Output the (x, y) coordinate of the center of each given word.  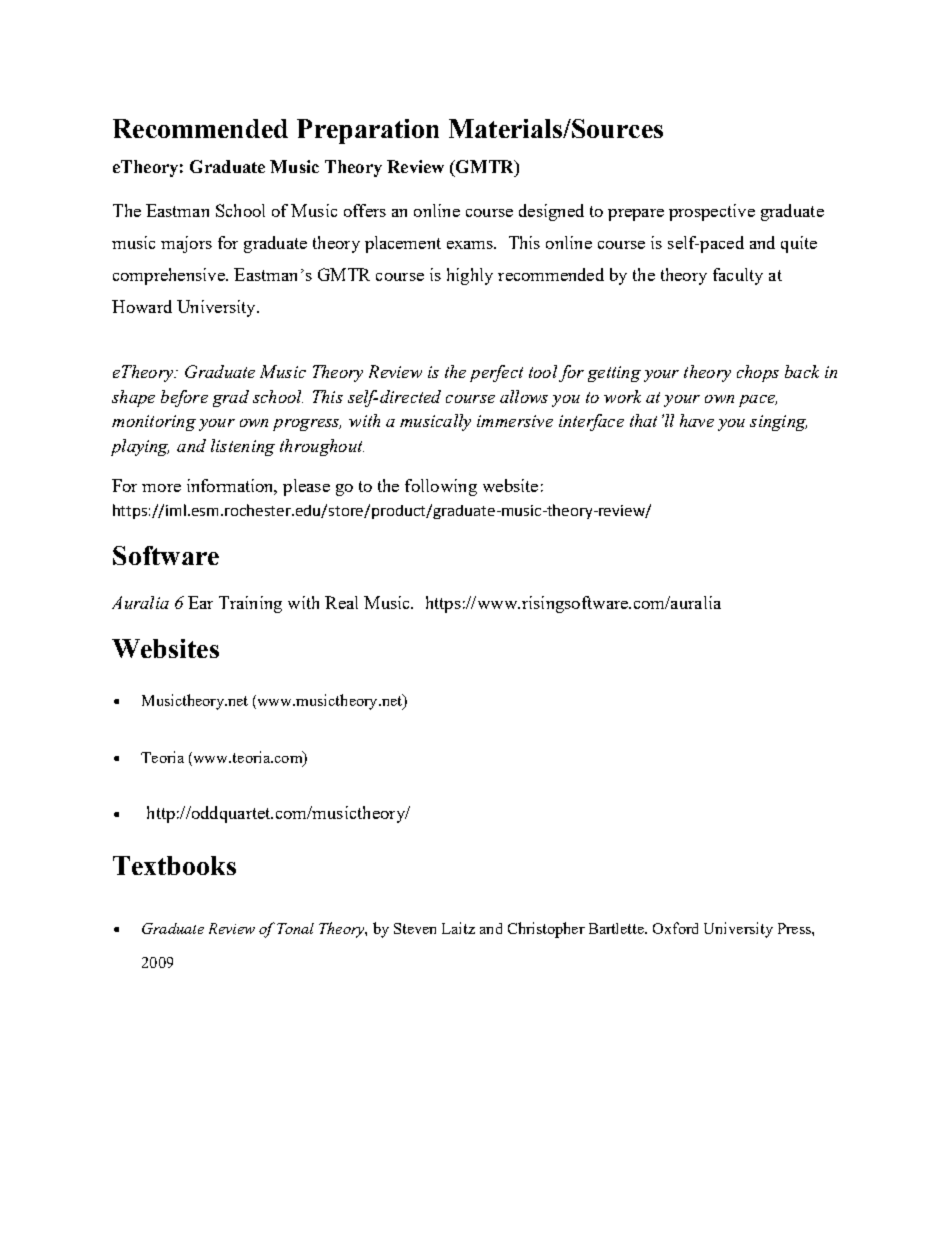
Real (341, 602)
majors (186, 244)
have (697, 420)
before (184, 398)
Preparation (368, 131)
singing (778, 423)
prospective (712, 212)
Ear (200, 602)
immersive (515, 421)
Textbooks (174, 865)
